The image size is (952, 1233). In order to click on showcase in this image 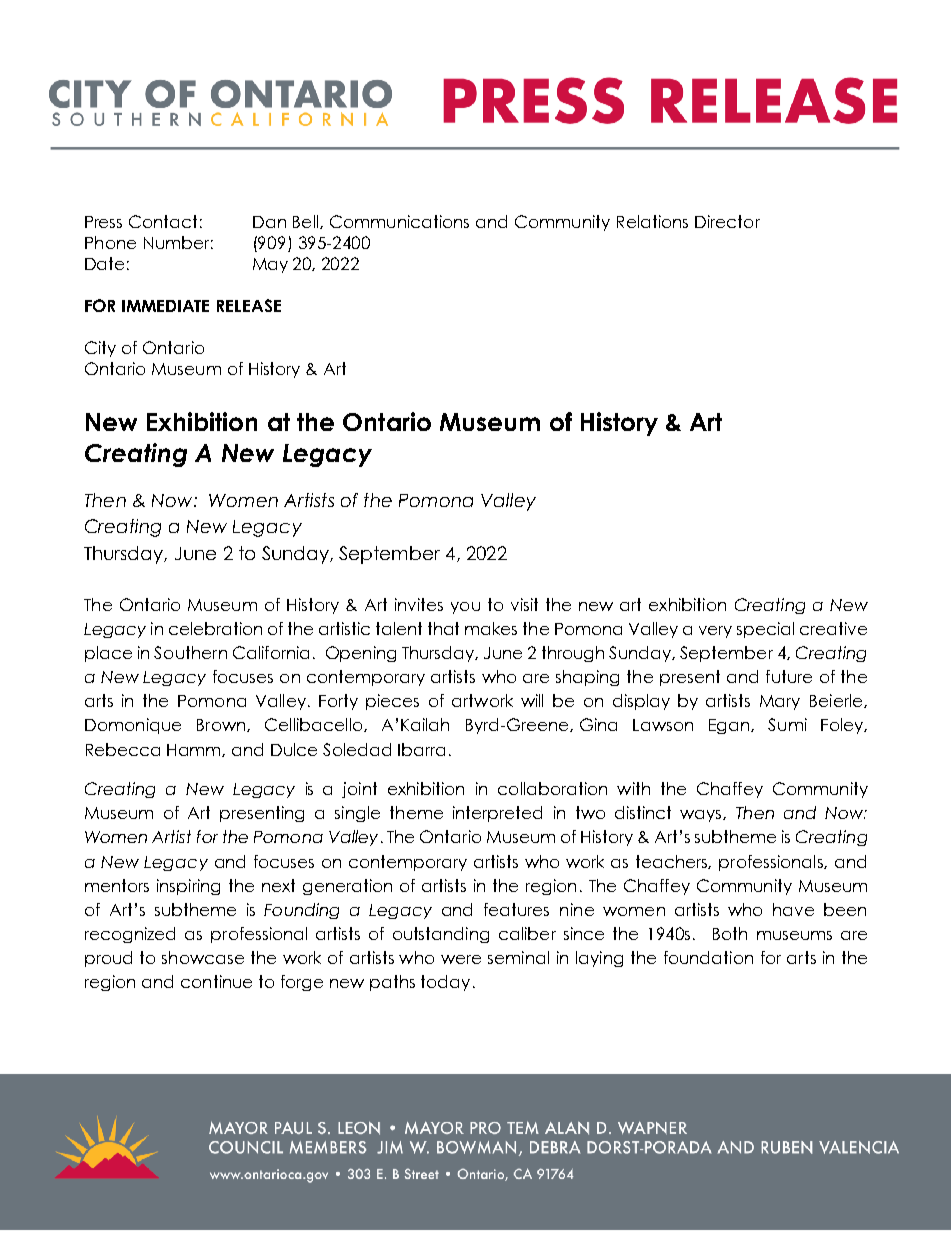, I will do `click(203, 957)`.
